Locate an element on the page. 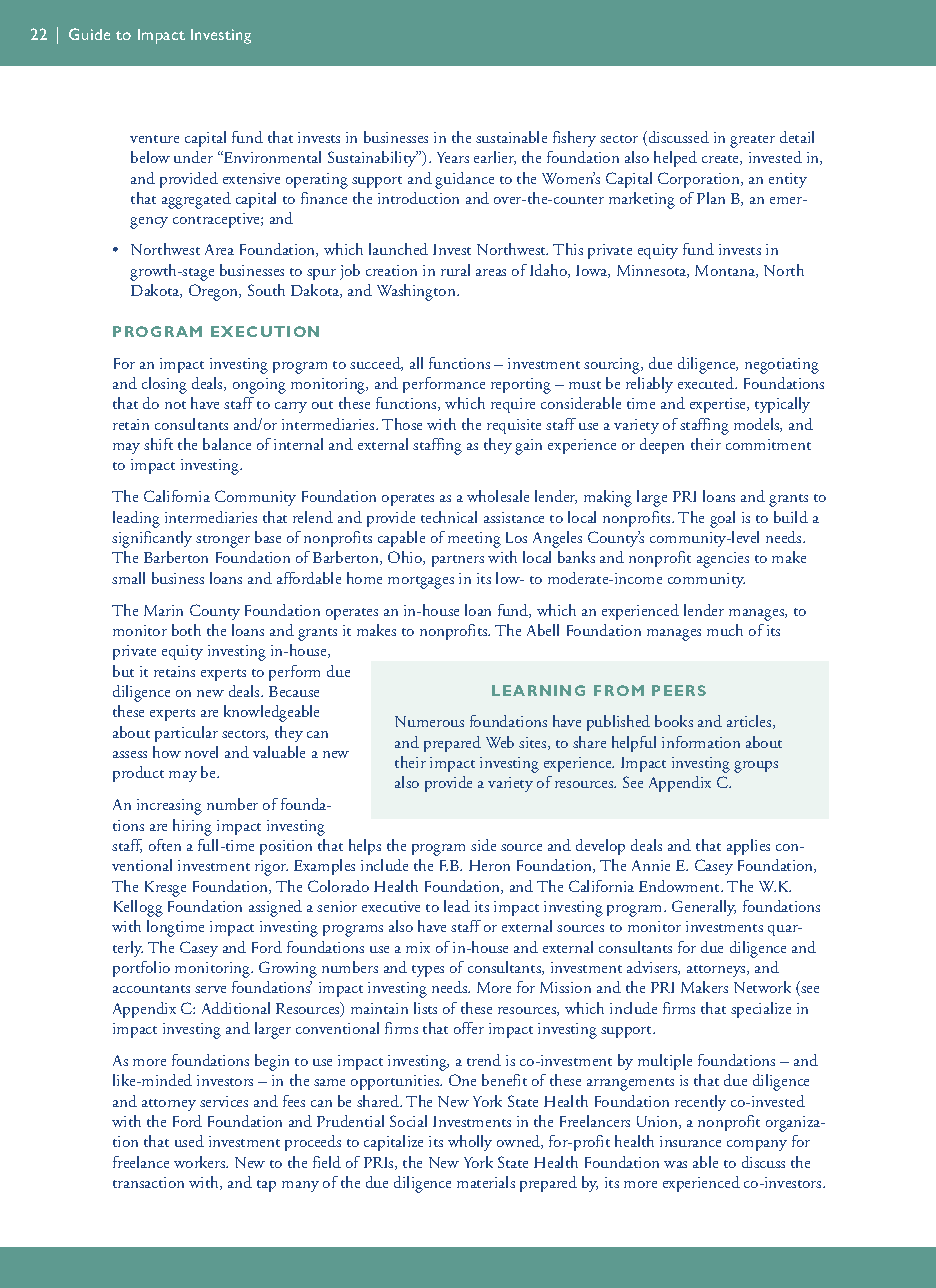 This document has height=1288, width=936. venture is located at coordinates (154, 139).
